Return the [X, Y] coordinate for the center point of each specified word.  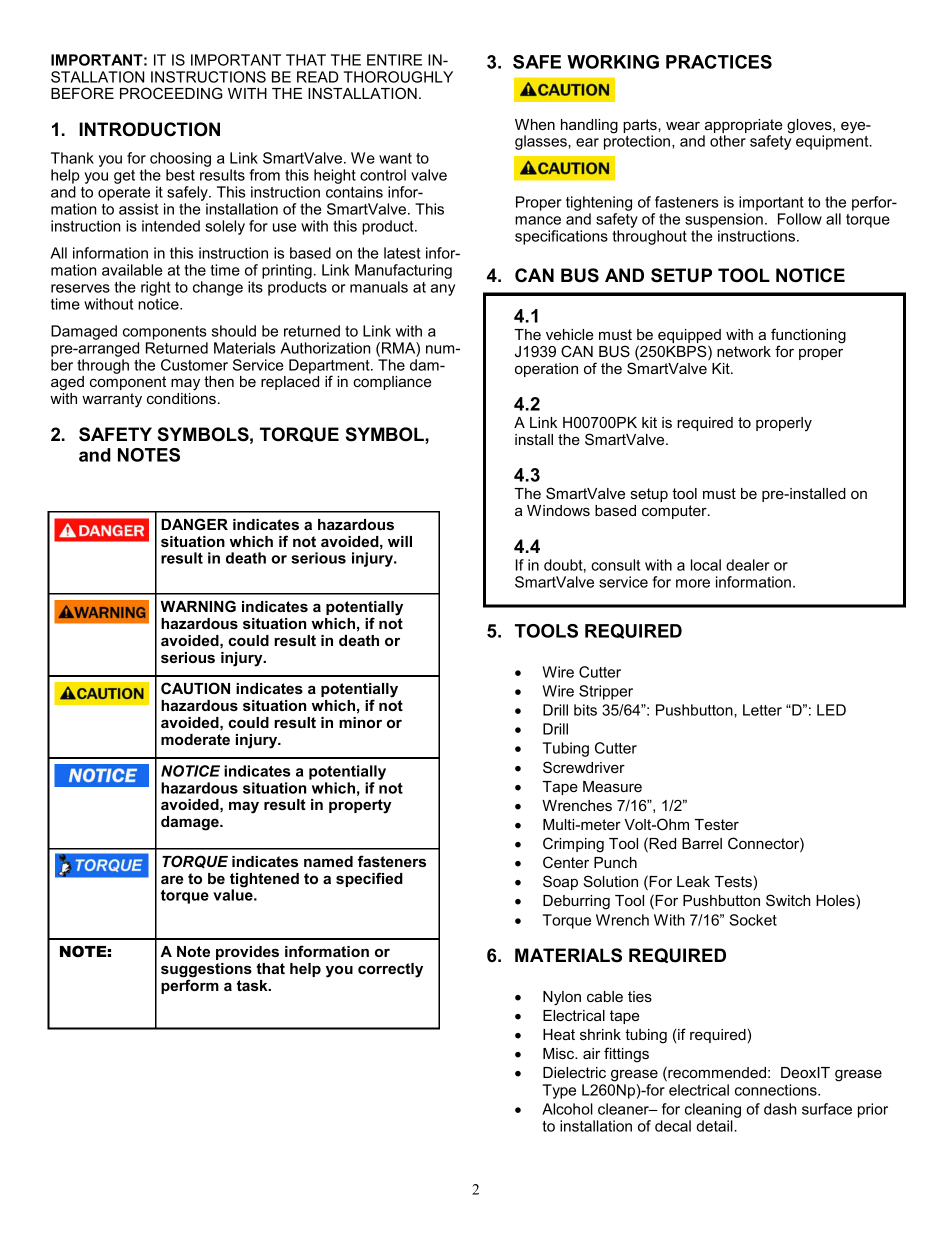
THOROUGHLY [398, 77]
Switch [788, 900]
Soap [560, 882]
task [253, 985]
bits [585, 710]
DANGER [194, 524]
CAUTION [195, 688]
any [443, 290]
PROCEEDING [171, 93]
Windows [558, 510]
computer [675, 512]
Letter [762, 710]
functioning [808, 337]
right [156, 288]
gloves [810, 127]
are [172, 879]
